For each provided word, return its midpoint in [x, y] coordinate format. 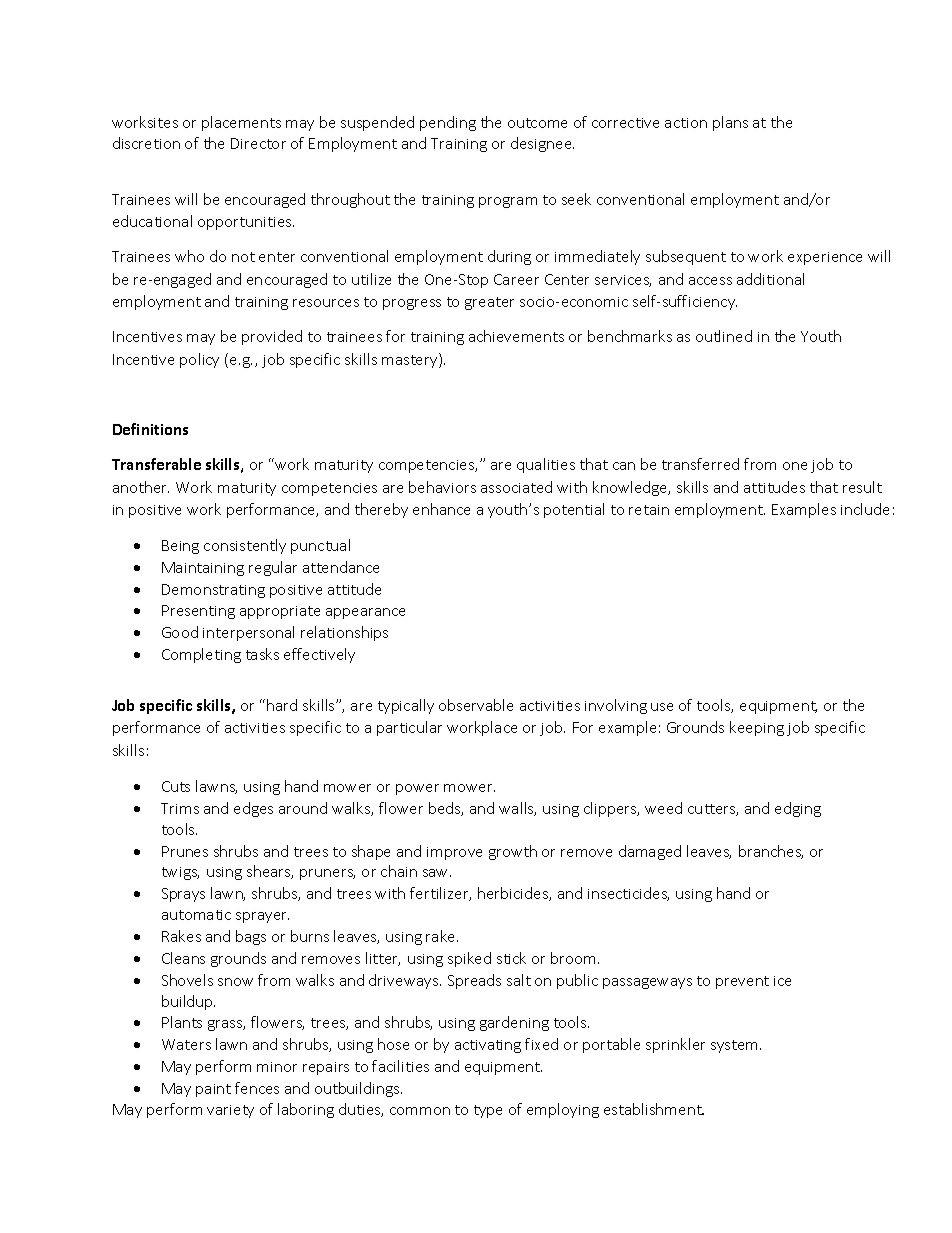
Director [258, 143]
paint [213, 1090]
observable [476, 705]
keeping [757, 728]
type [488, 1111]
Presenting [198, 612]
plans [730, 123]
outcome [537, 123]
